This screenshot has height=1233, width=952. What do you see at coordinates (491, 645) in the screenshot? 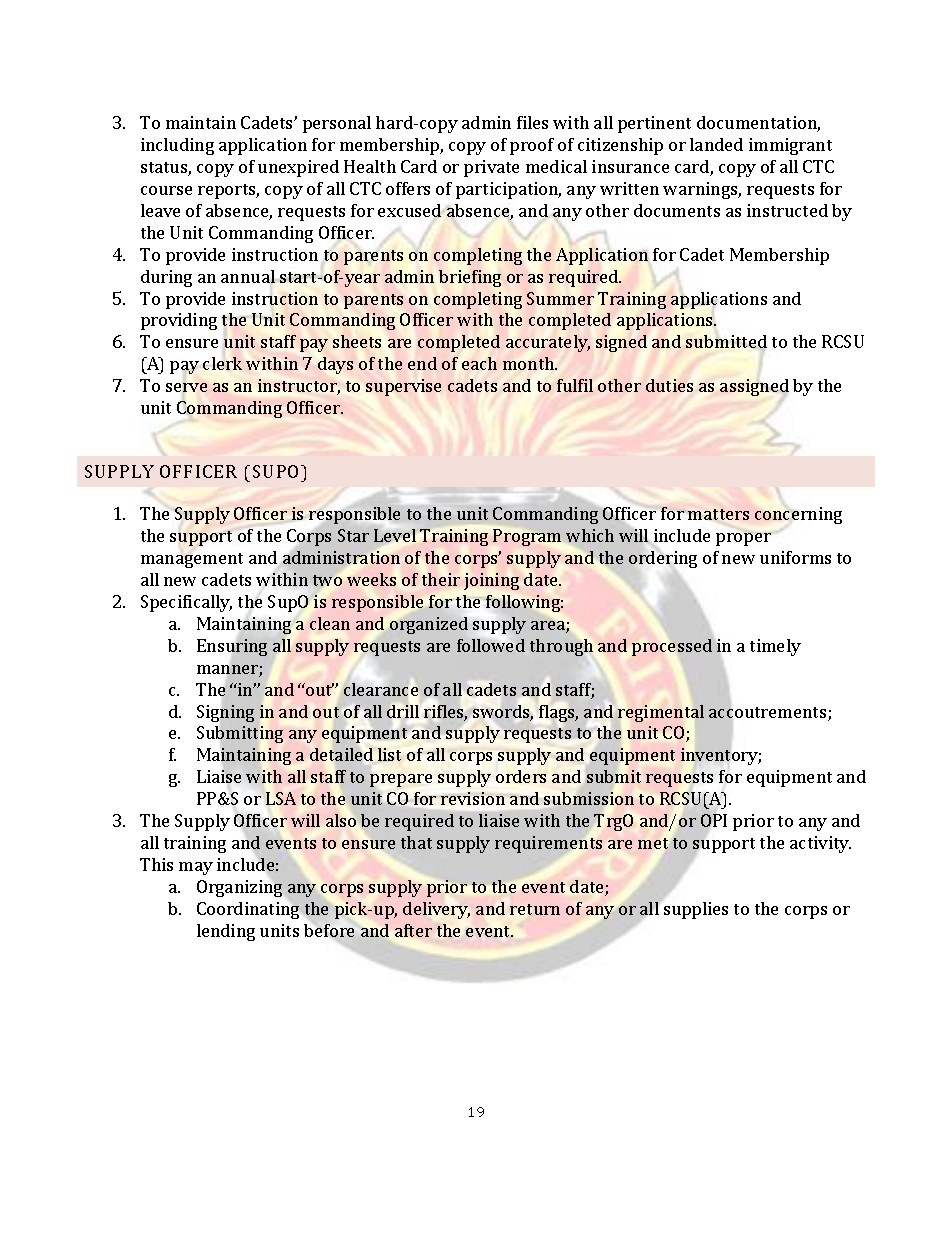
I see `followed` at bounding box center [491, 645].
